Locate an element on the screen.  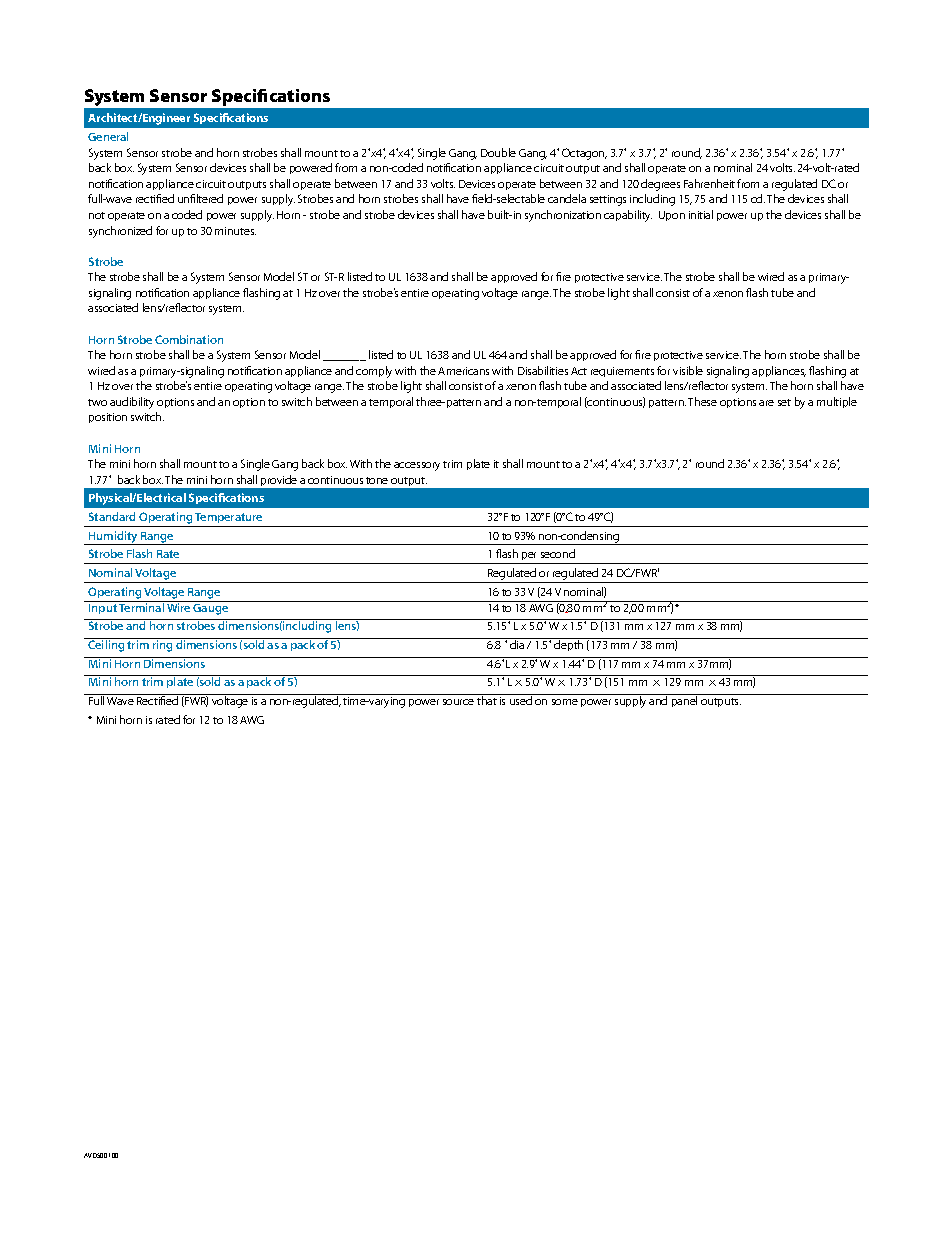
Combination is located at coordinates (189, 339).
